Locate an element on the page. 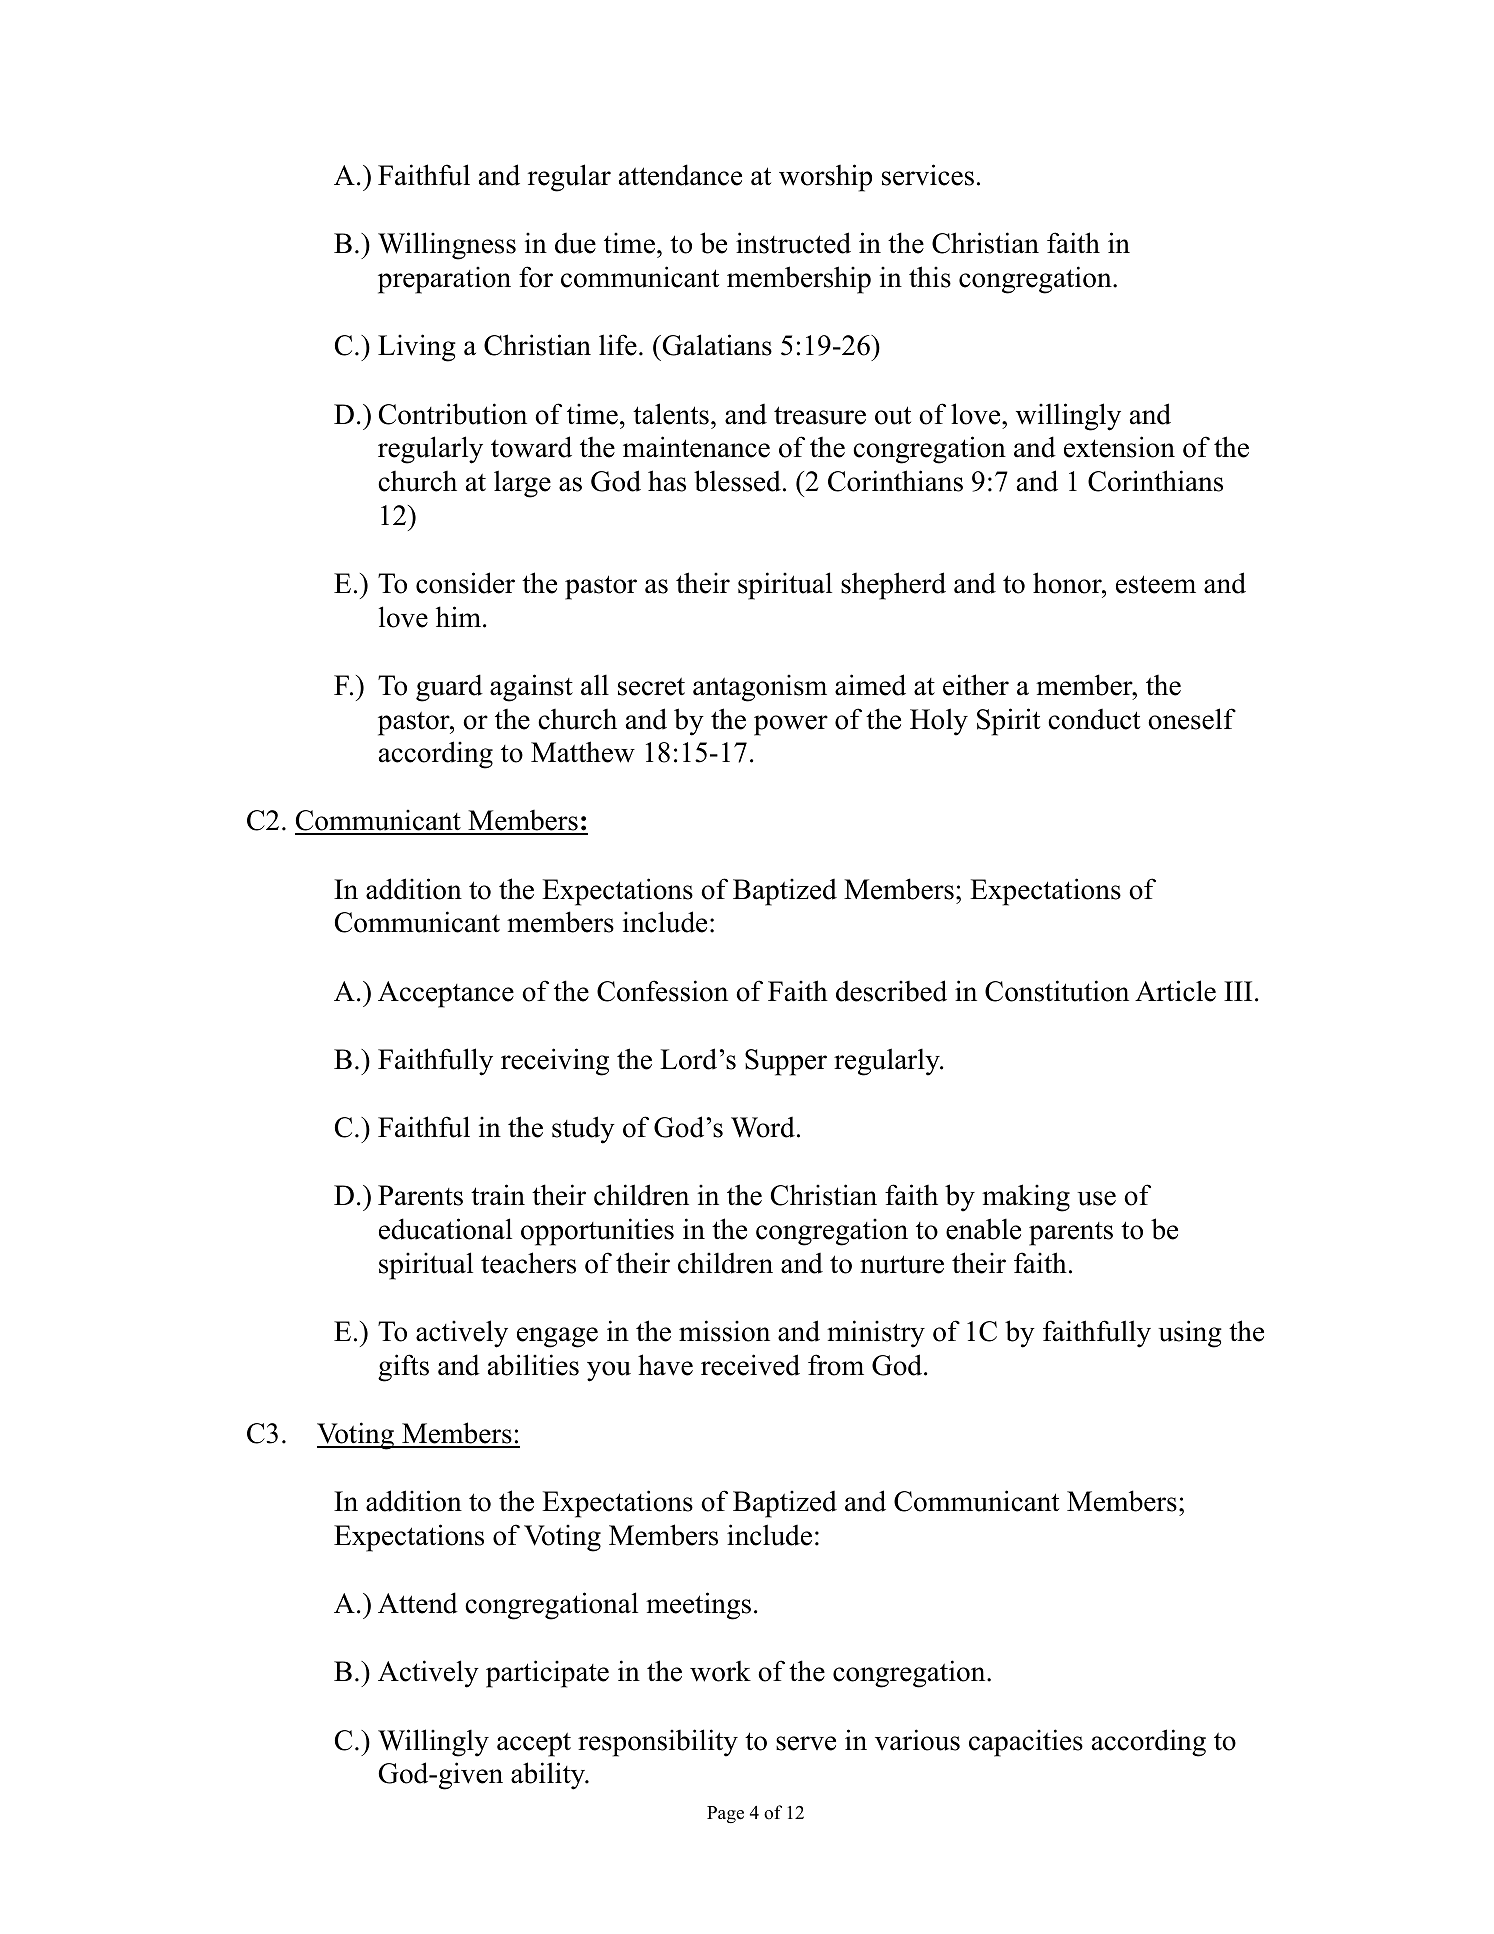 The height and width of the image is (1934, 1494). capacities is located at coordinates (1026, 1743).
